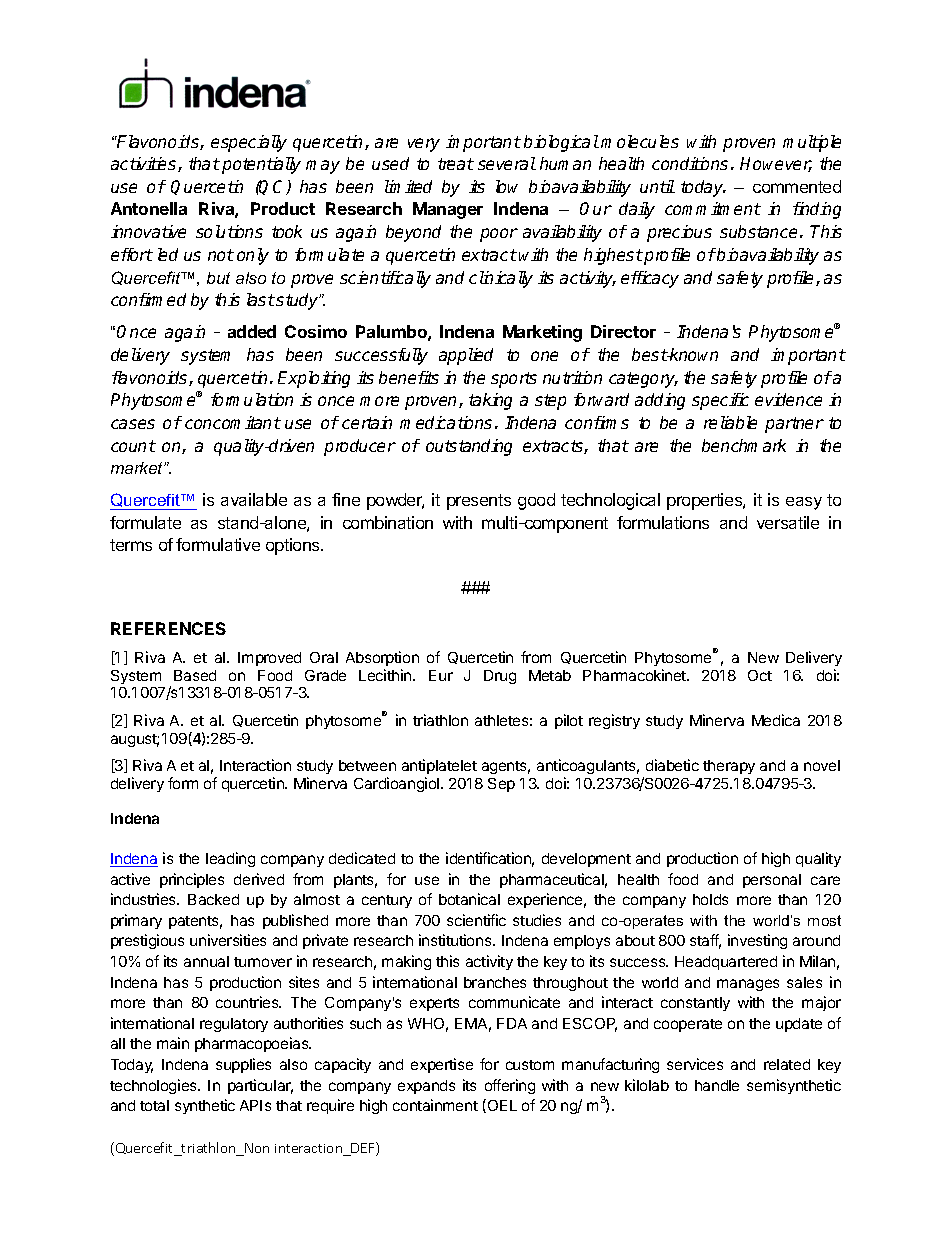 This image has width=952, height=1233. Describe the element at coordinates (717, 1085) in the image. I see `handle` at that location.
